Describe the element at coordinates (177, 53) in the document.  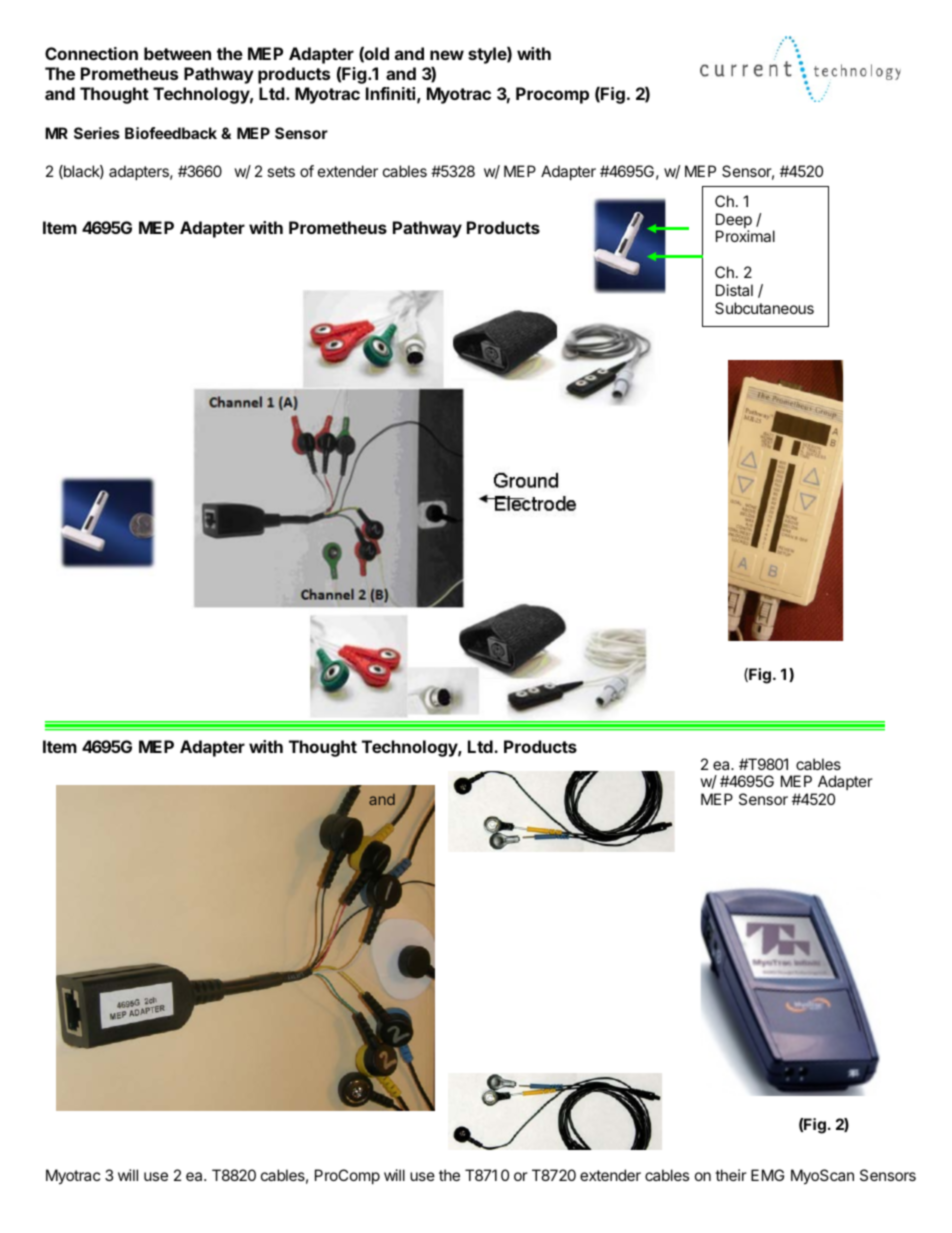
I see `between` at that location.
